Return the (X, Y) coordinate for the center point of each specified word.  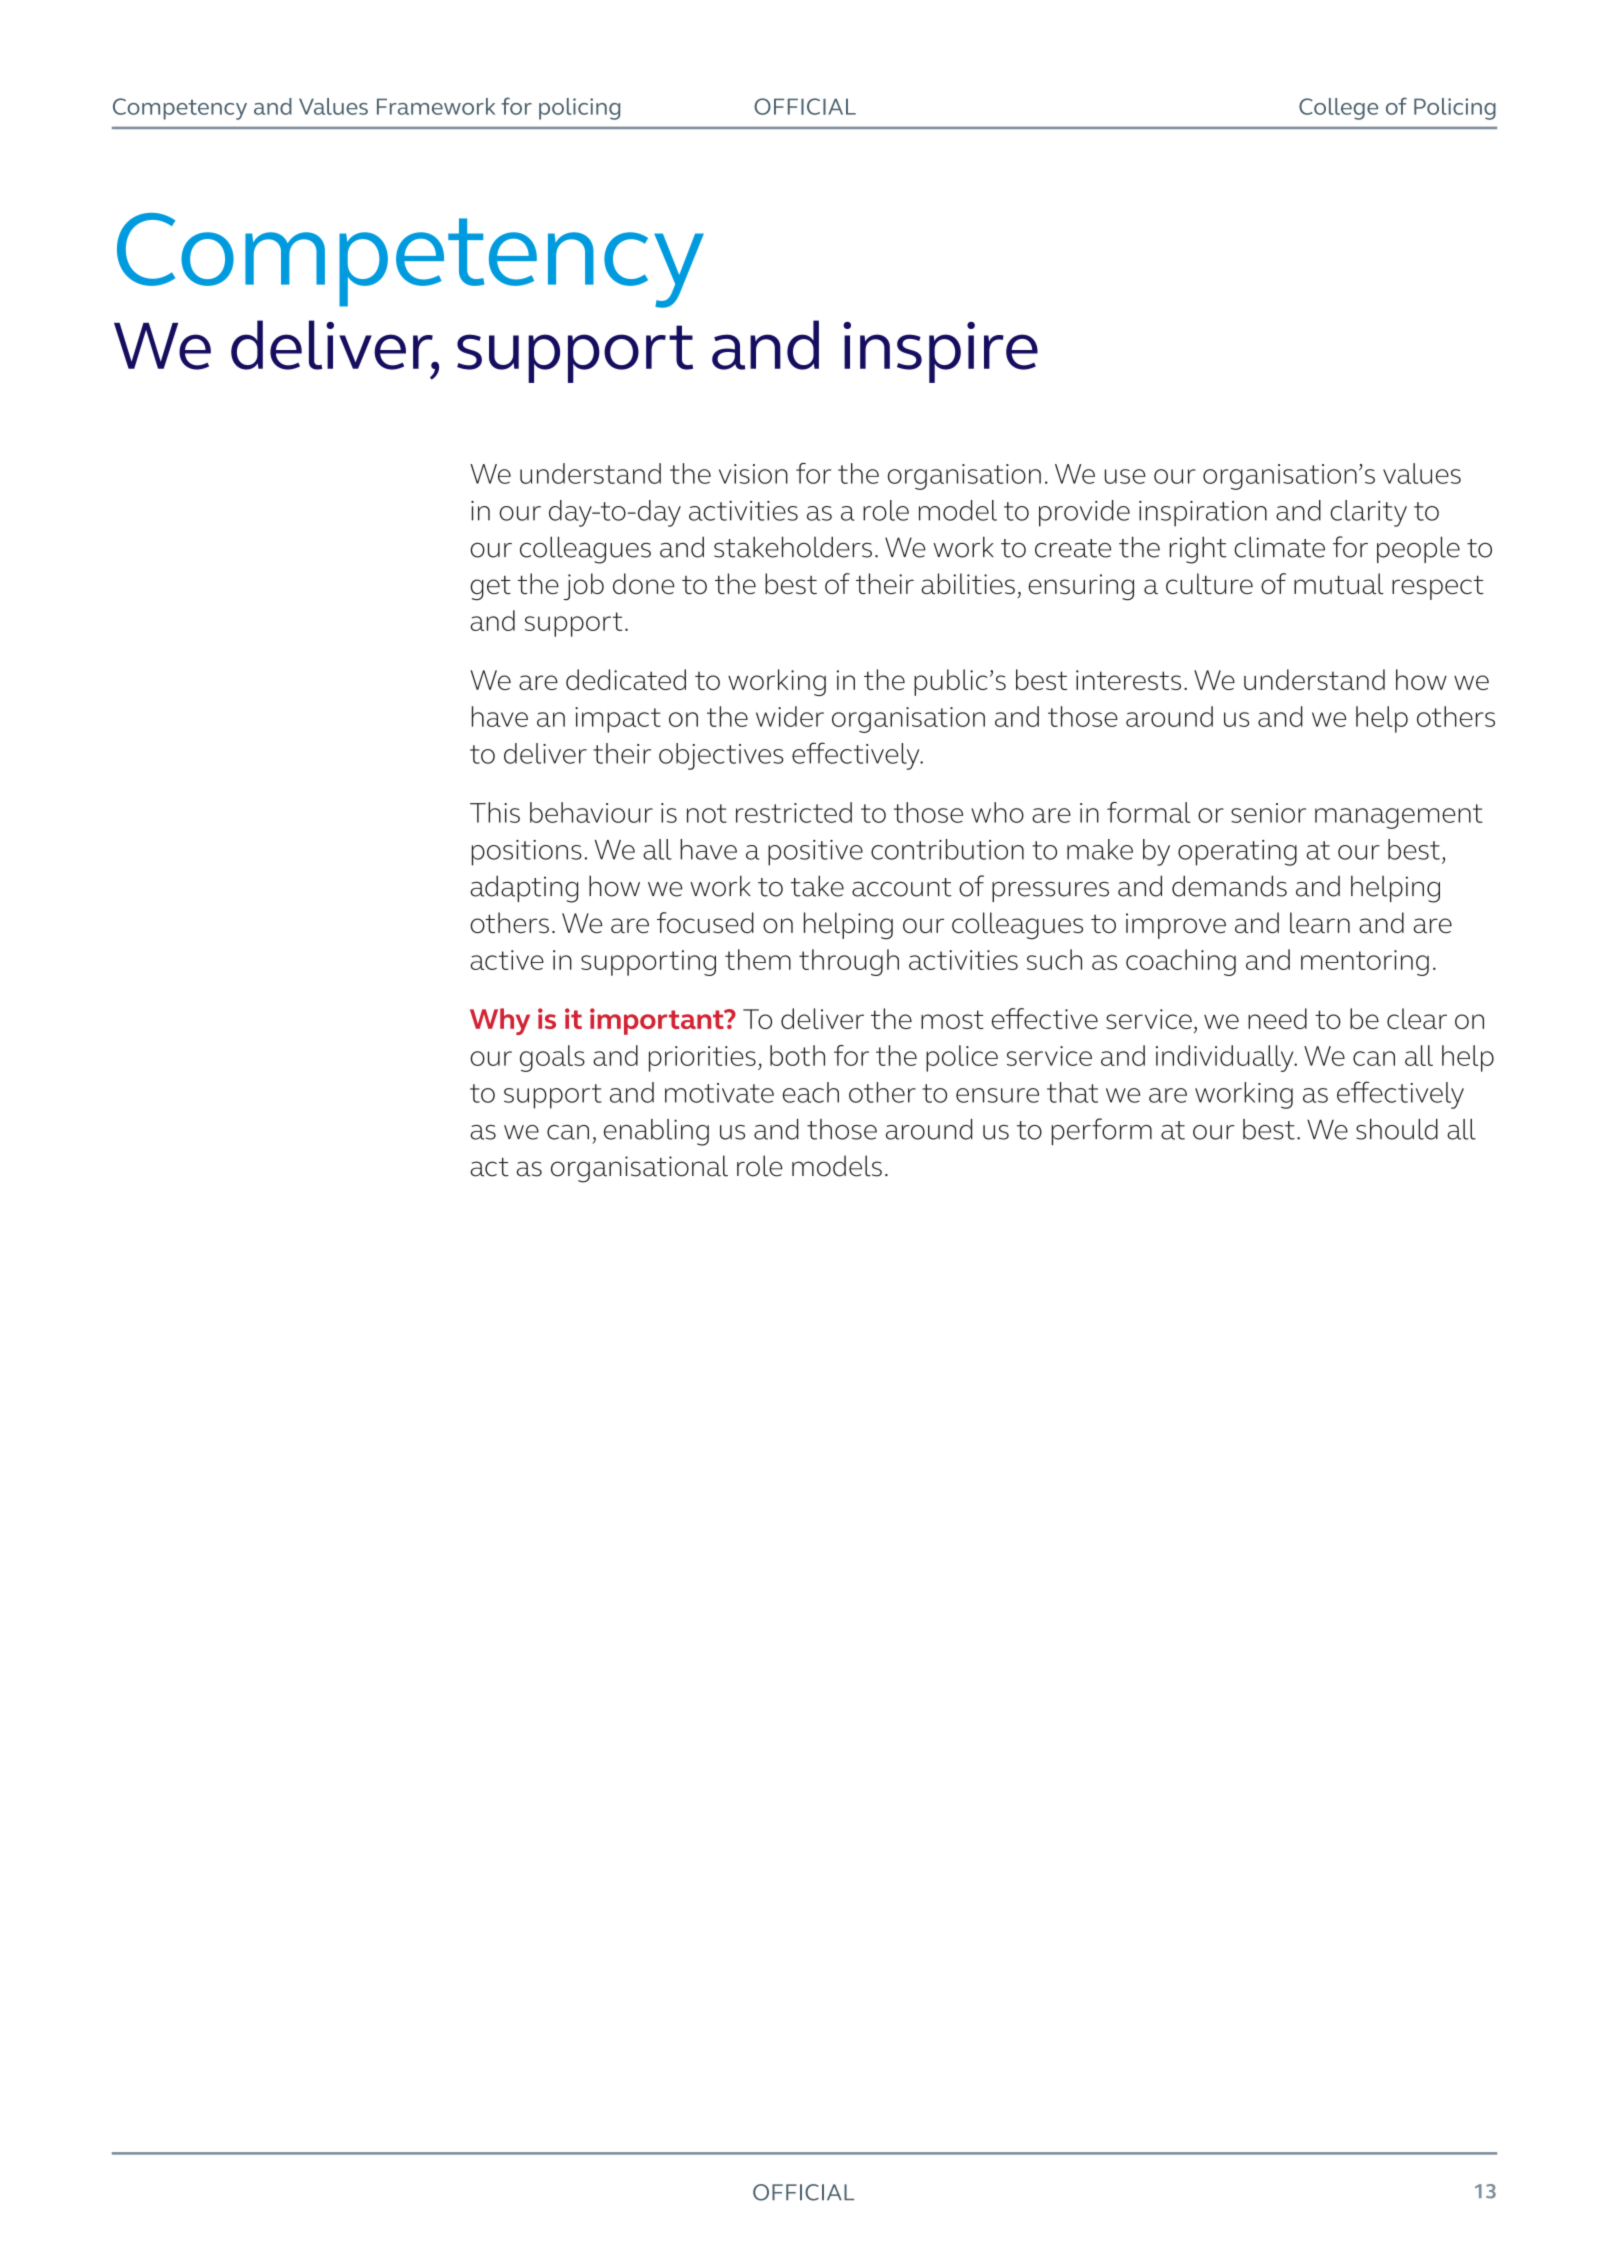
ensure (997, 1095)
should (1397, 1129)
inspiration (1203, 514)
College (1338, 109)
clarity (1368, 513)
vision (753, 474)
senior (1268, 813)
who (997, 812)
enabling (656, 1132)
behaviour (591, 812)
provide (1084, 513)
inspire (940, 352)
